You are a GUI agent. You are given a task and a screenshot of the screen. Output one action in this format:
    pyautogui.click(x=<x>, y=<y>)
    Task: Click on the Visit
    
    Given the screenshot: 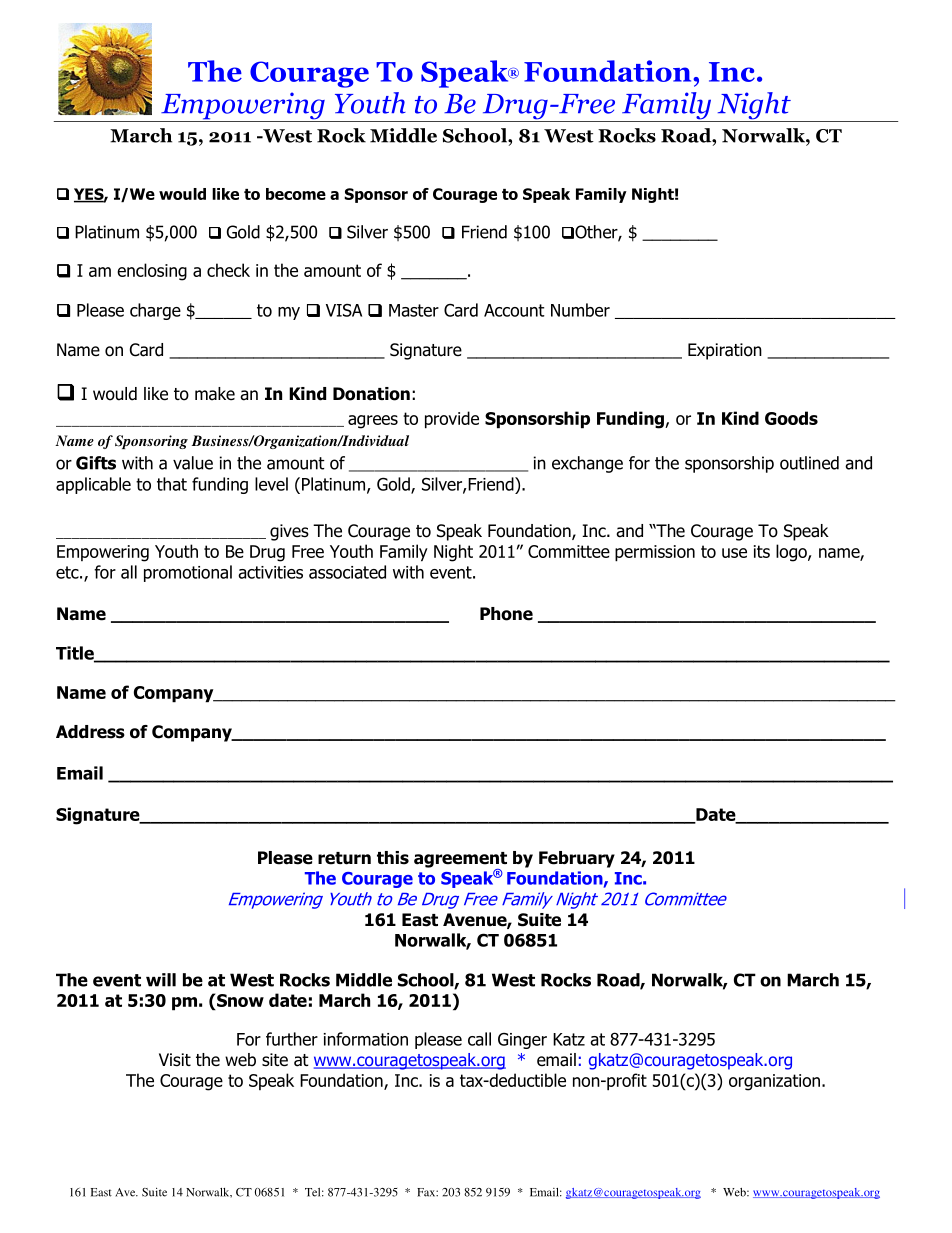 What is the action you would take?
    pyautogui.click(x=175, y=1060)
